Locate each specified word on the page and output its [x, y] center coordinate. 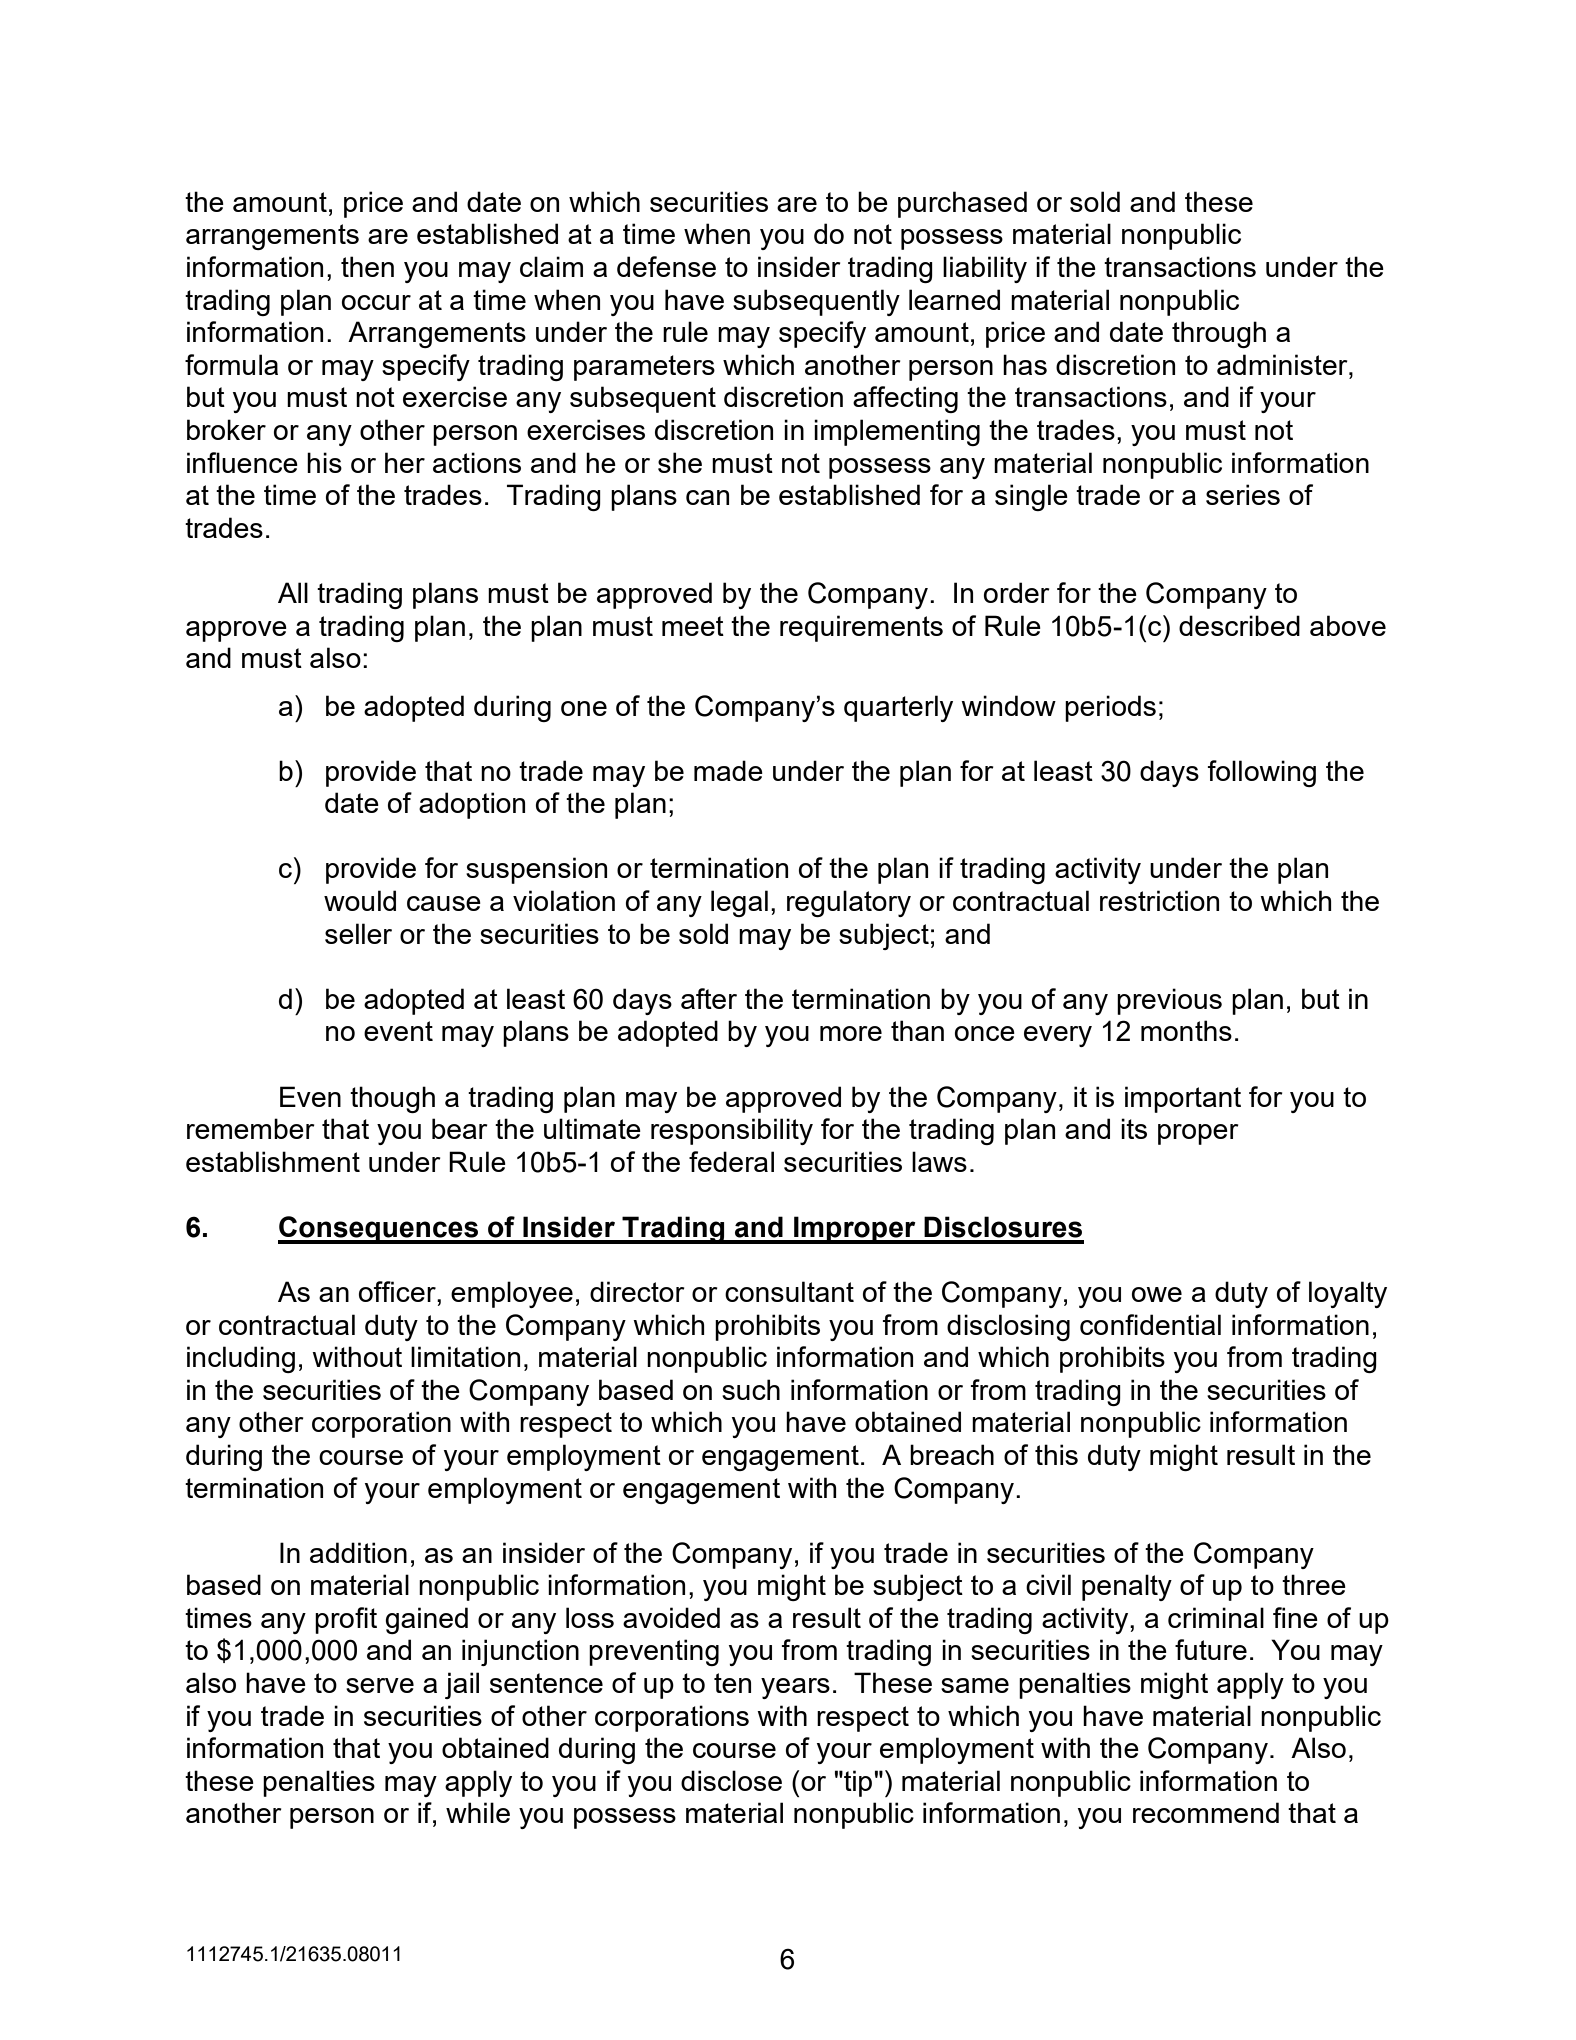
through [1219, 334]
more [851, 1033]
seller [358, 933]
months [1186, 1030]
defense [666, 266]
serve [380, 1685]
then [367, 266]
